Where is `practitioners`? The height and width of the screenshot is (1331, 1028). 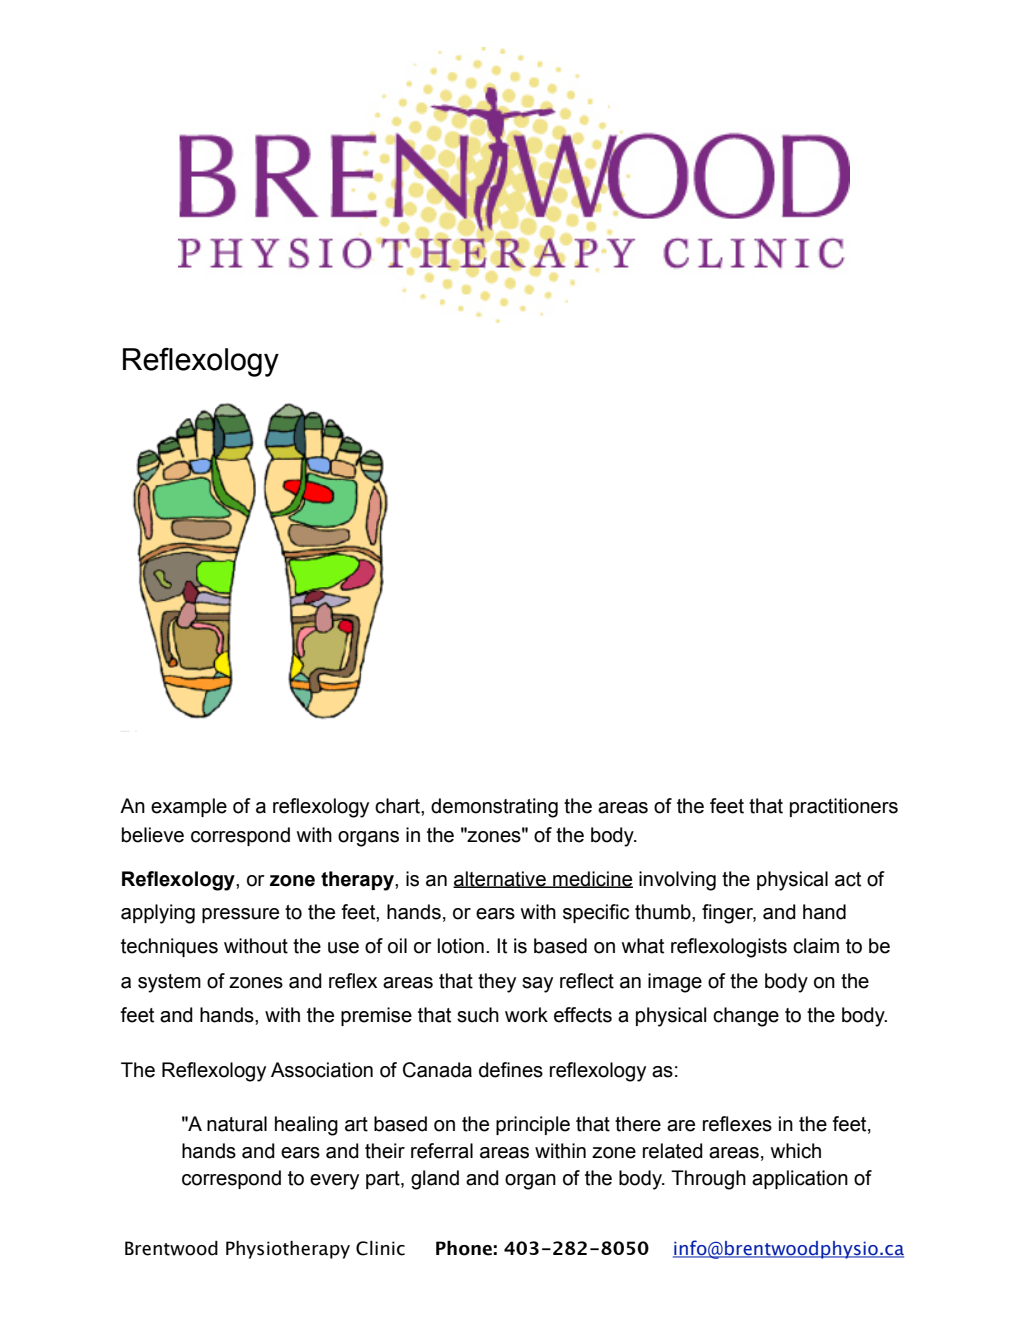
practitioners is located at coordinates (844, 807).
